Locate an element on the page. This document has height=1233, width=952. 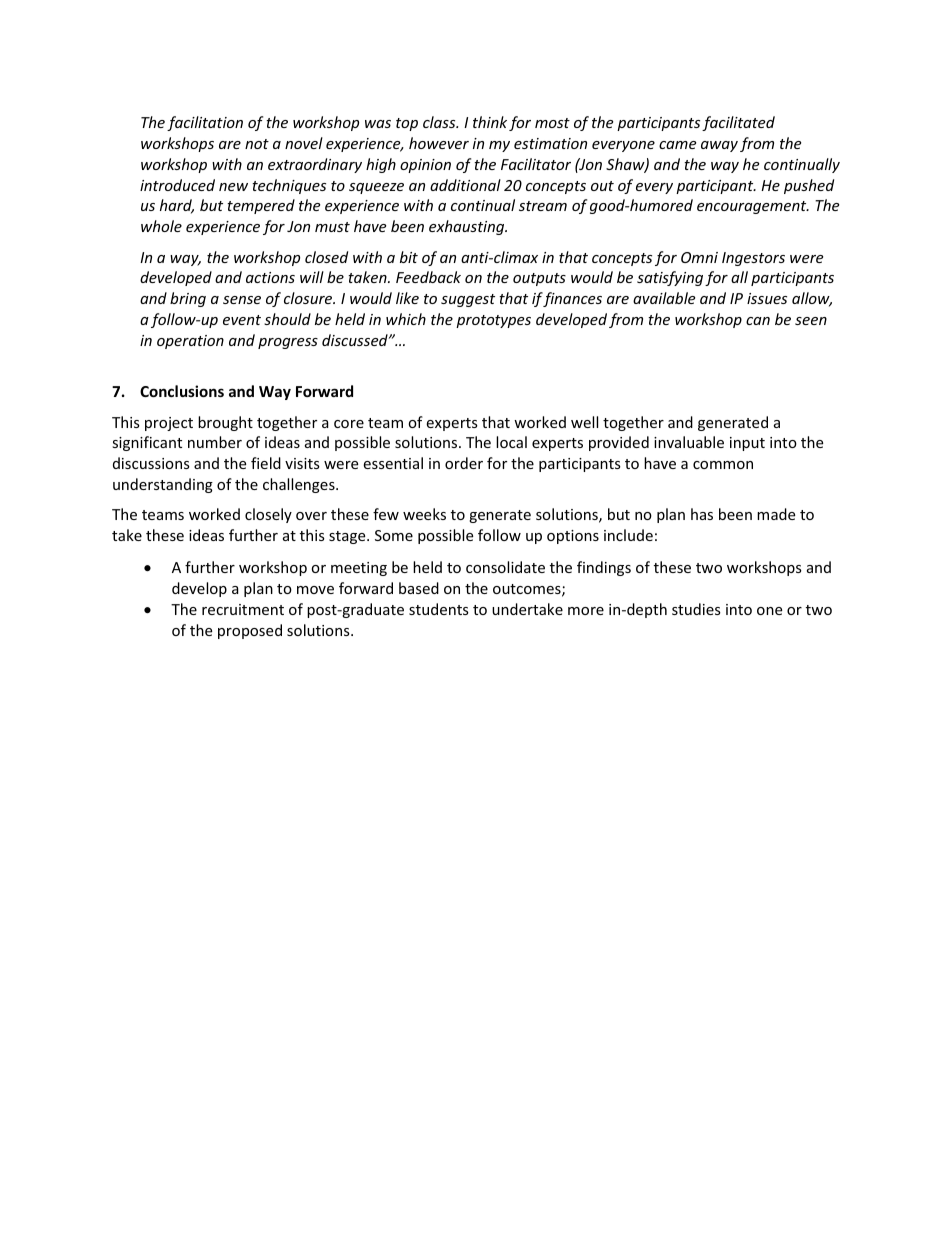
away is located at coordinates (719, 146).
